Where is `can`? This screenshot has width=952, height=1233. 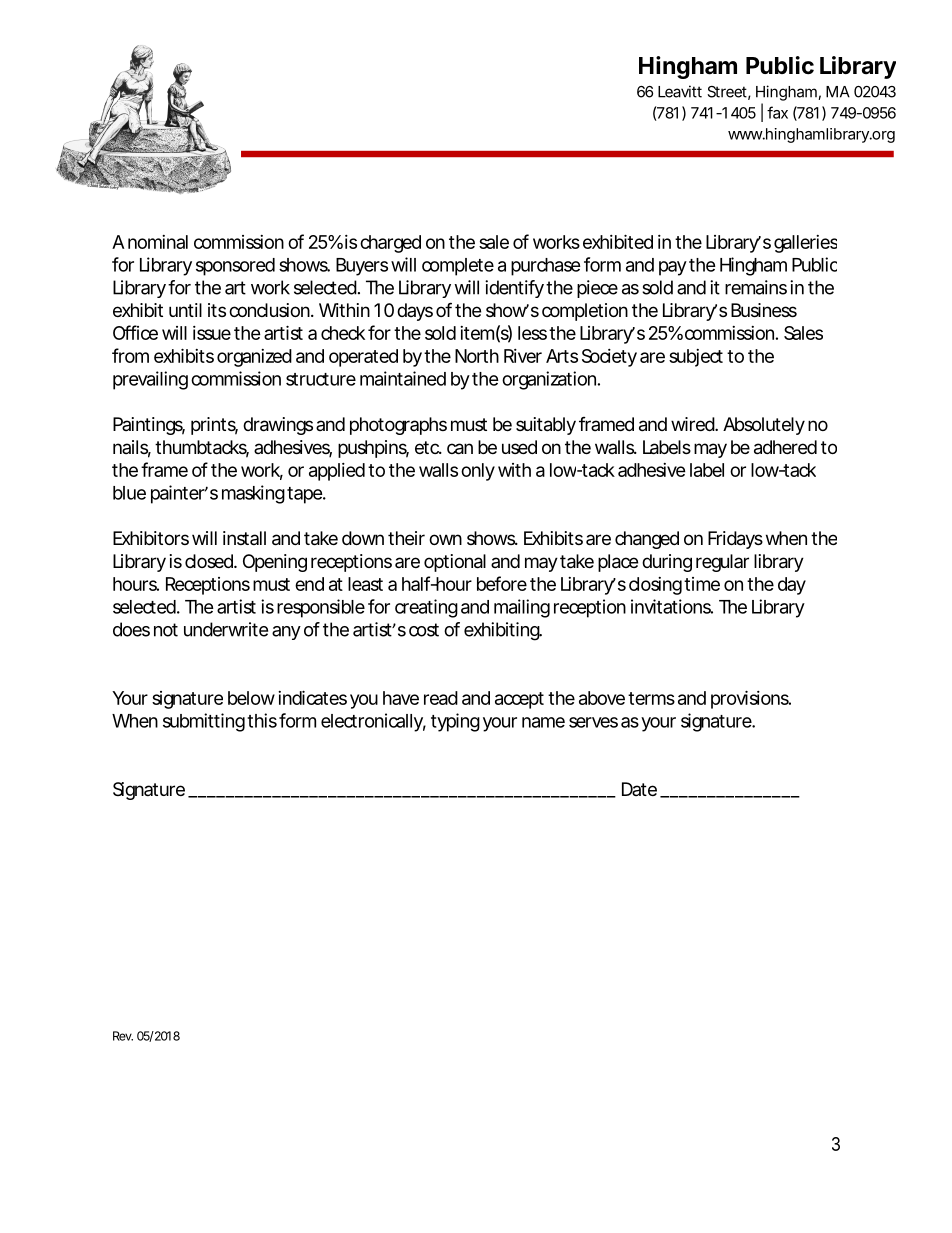 can is located at coordinates (460, 449).
